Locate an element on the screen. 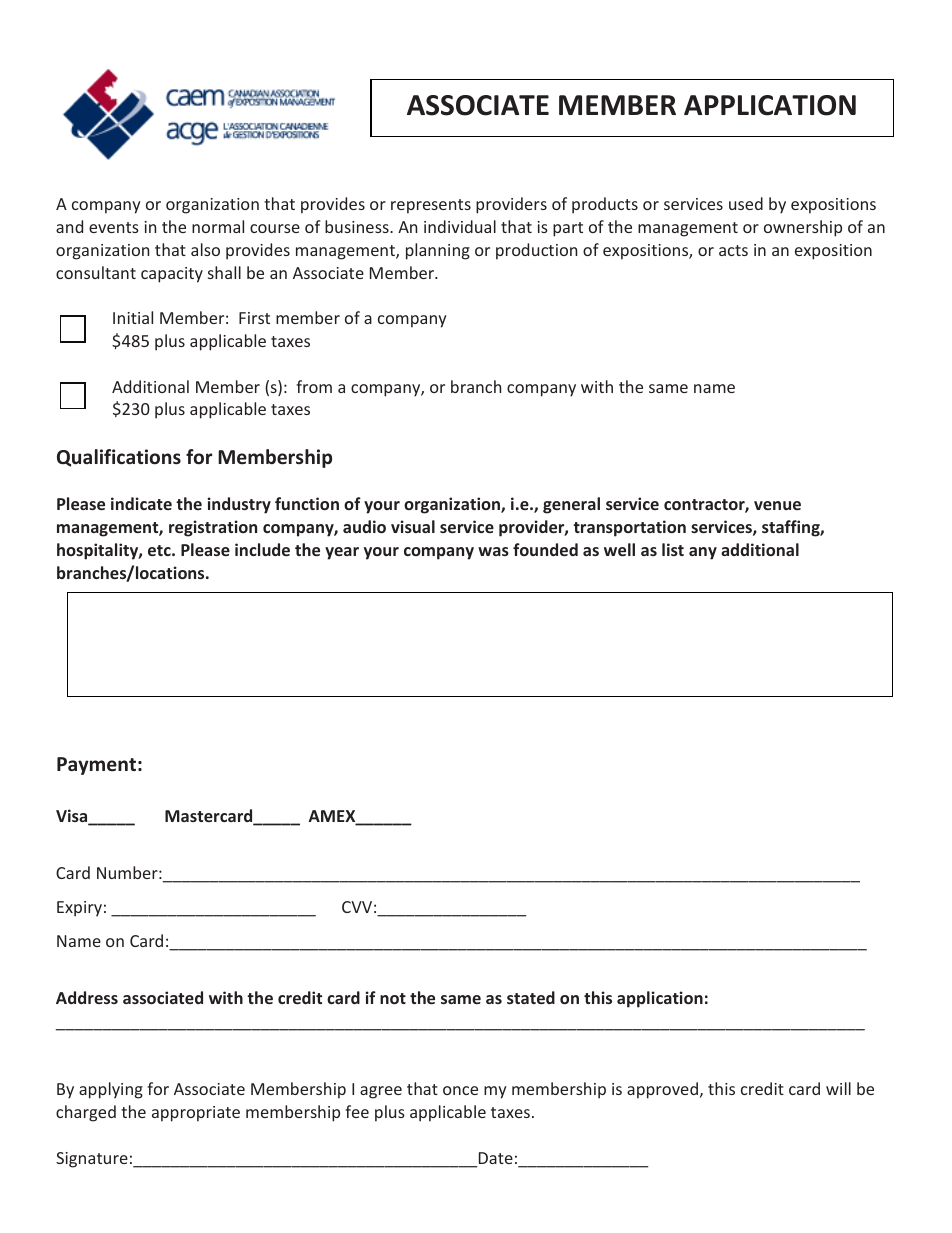 Image resolution: width=952 pixels, height=1233 pixels. venue is located at coordinates (777, 505).
